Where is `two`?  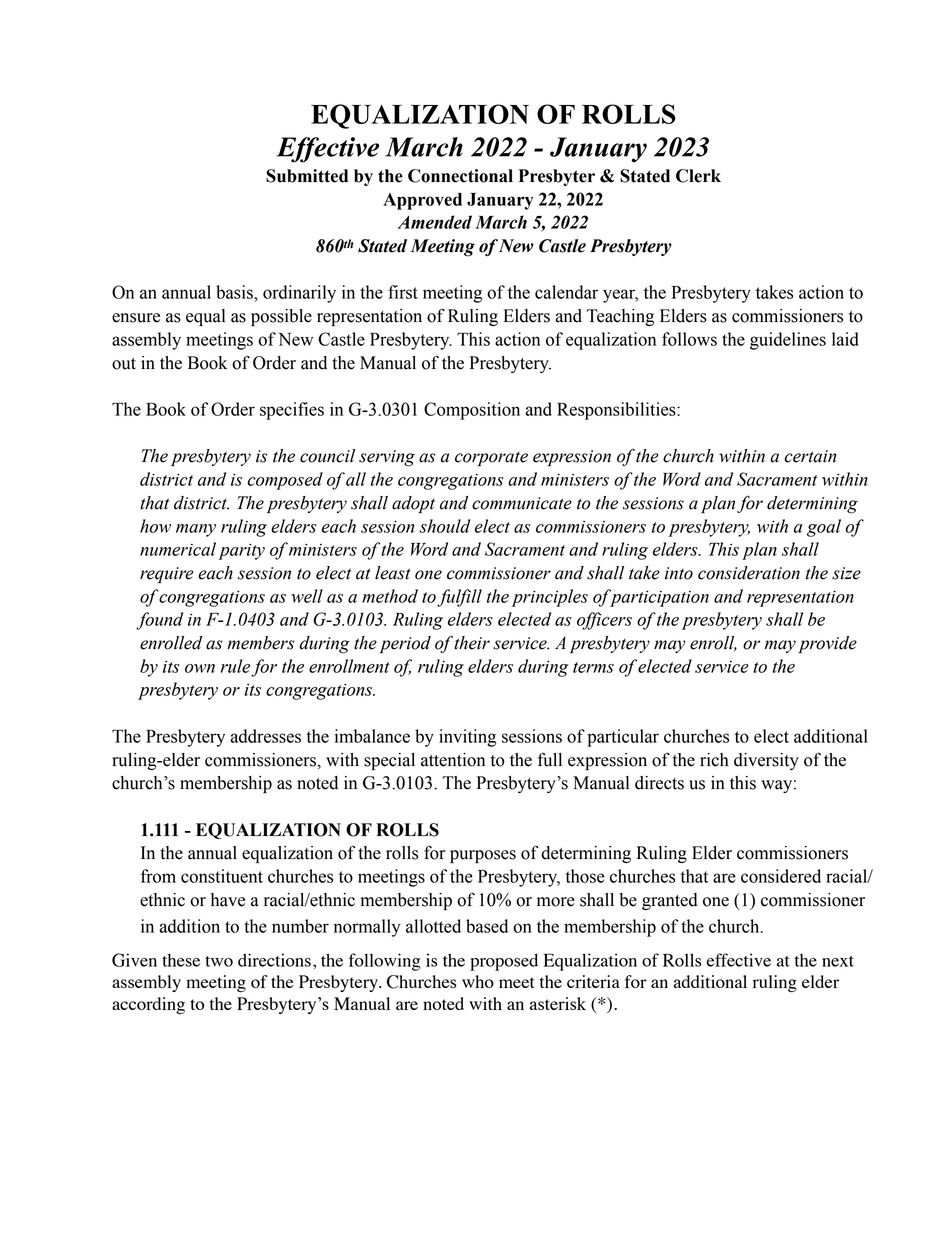 two is located at coordinates (219, 961).
